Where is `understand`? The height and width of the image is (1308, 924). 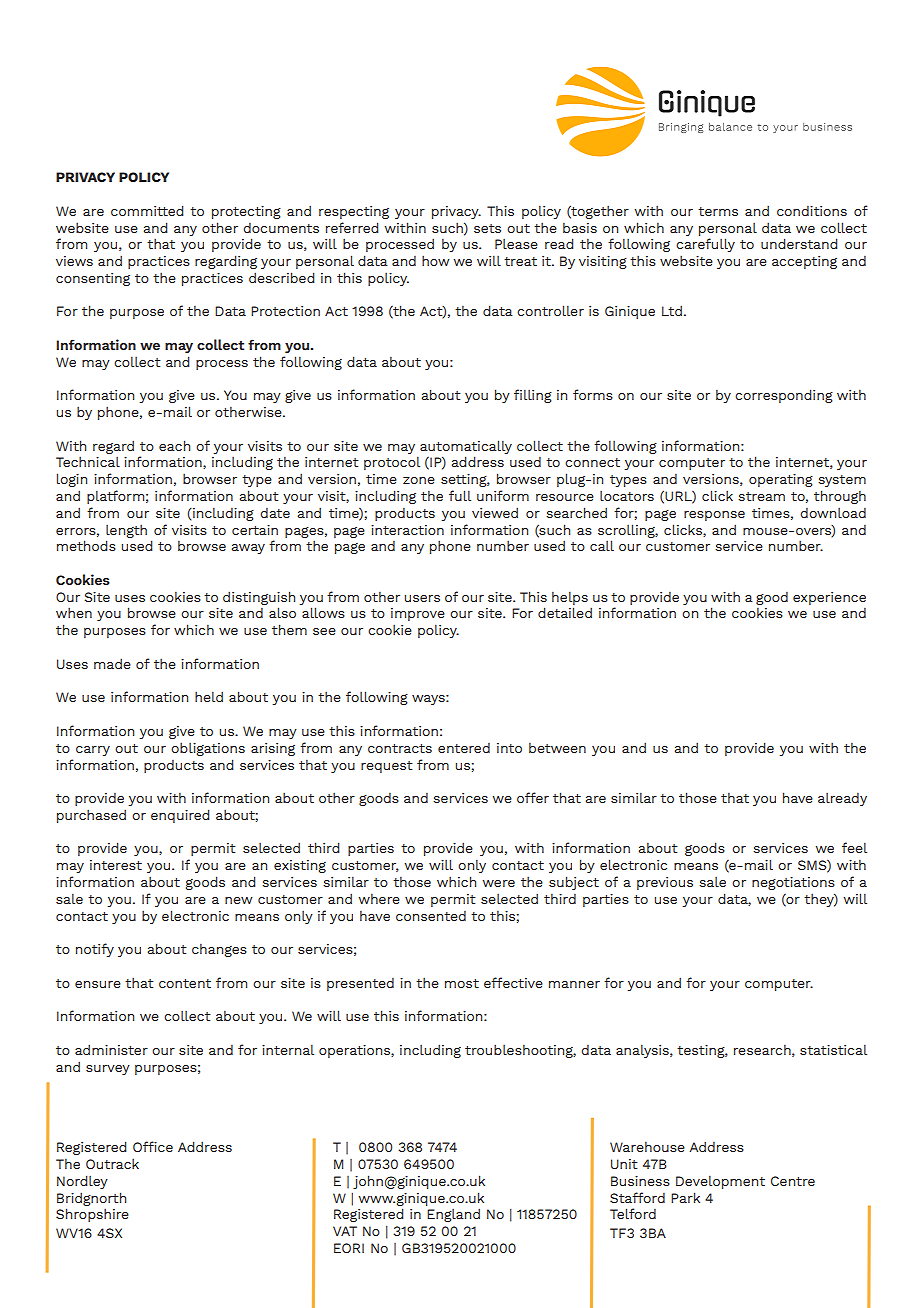
understand is located at coordinates (799, 243).
